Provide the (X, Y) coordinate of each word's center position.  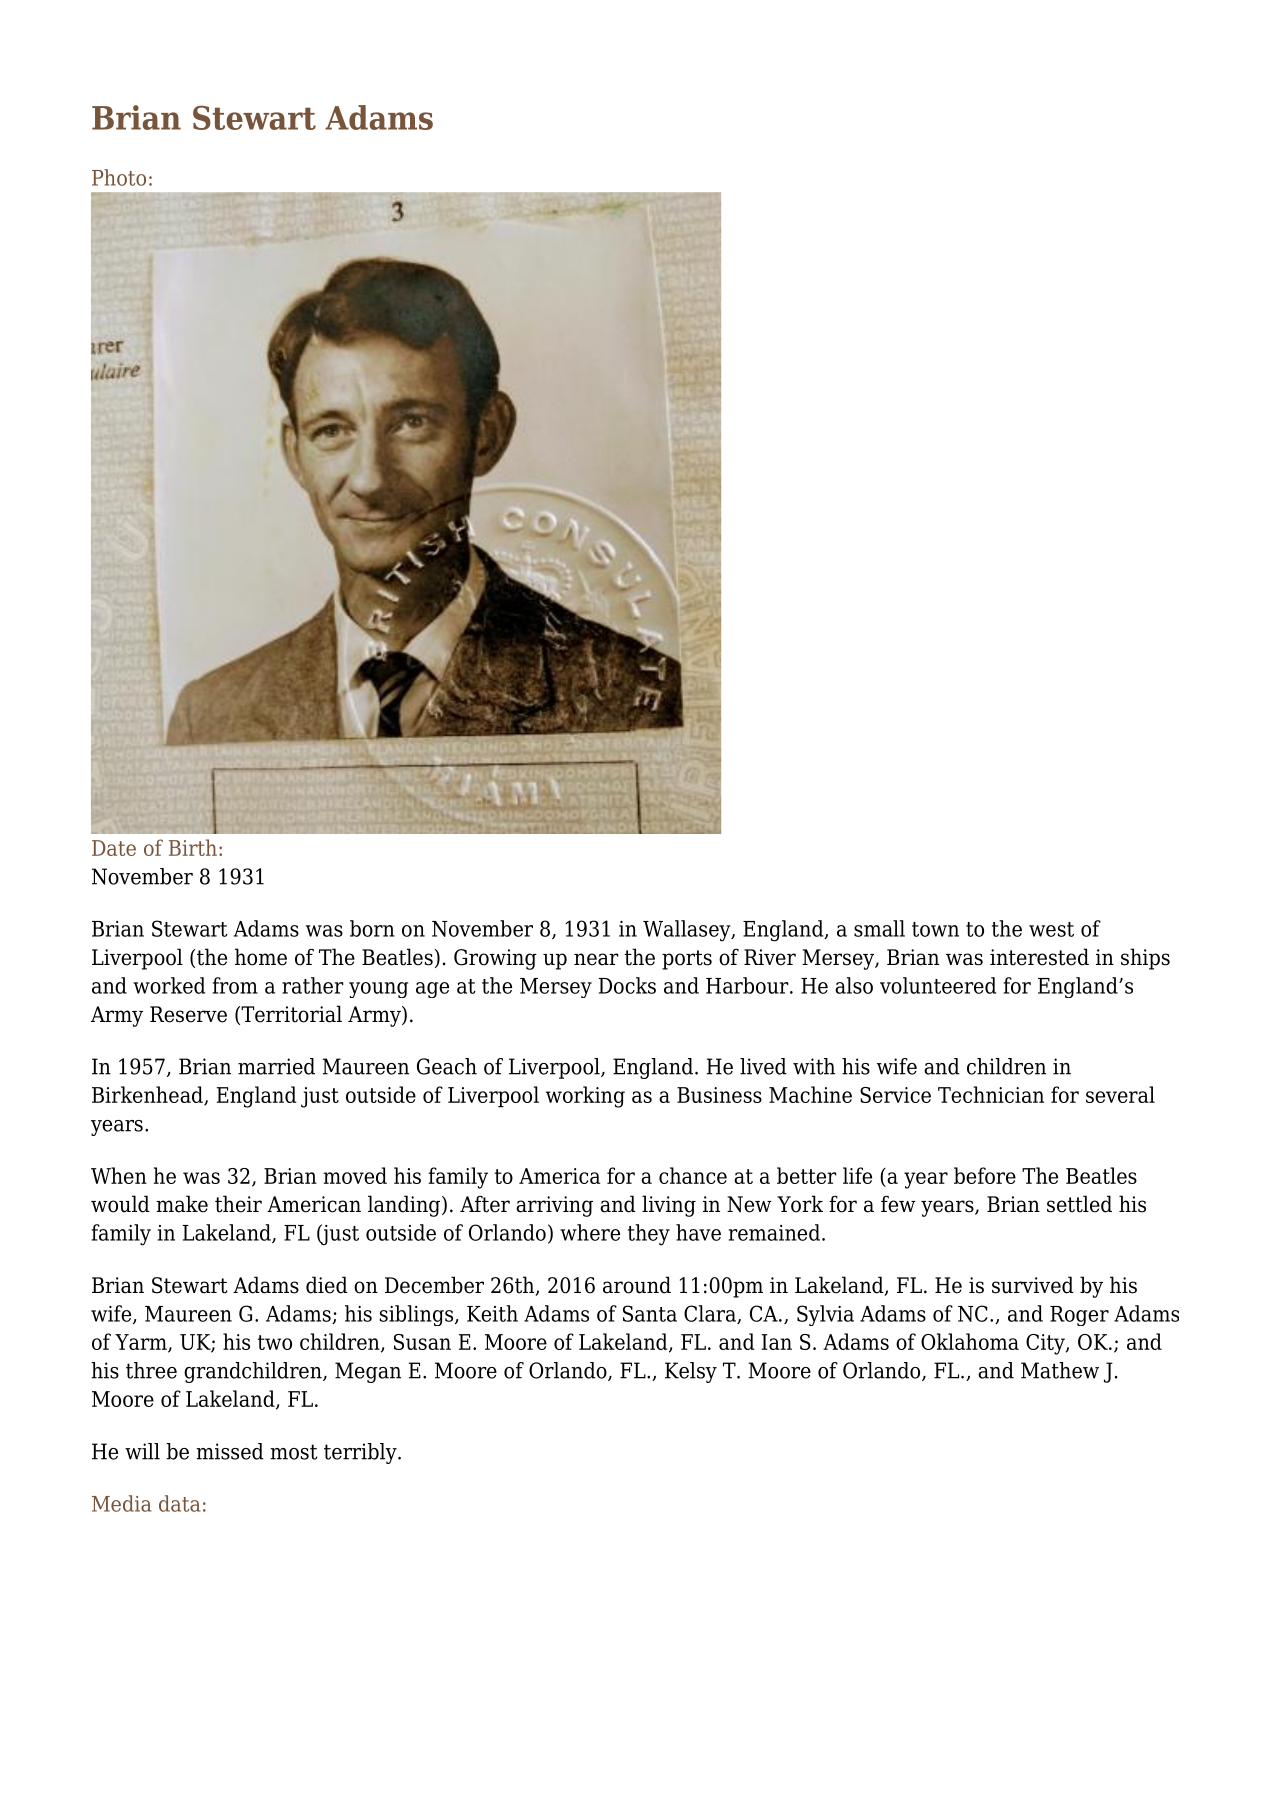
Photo (119, 177)
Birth (193, 847)
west (1051, 929)
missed (230, 1451)
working (585, 1097)
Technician (991, 1094)
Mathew (1060, 1370)
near (596, 959)
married (276, 1066)
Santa (650, 1313)
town (935, 929)
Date (114, 848)
